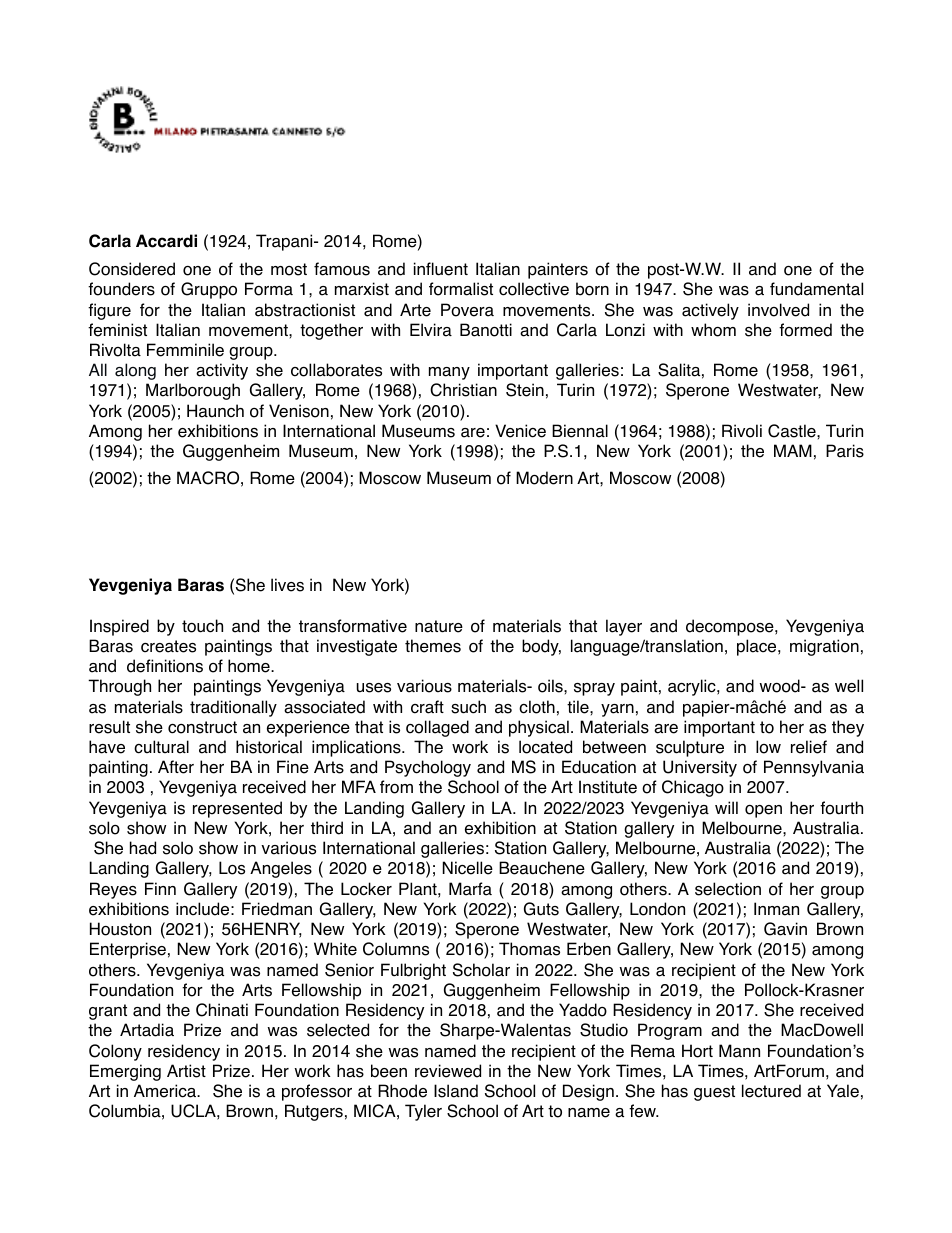 Image resolution: width=952 pixels, height=1233 pixels. I want to click on Venice, so click(520, 431).
